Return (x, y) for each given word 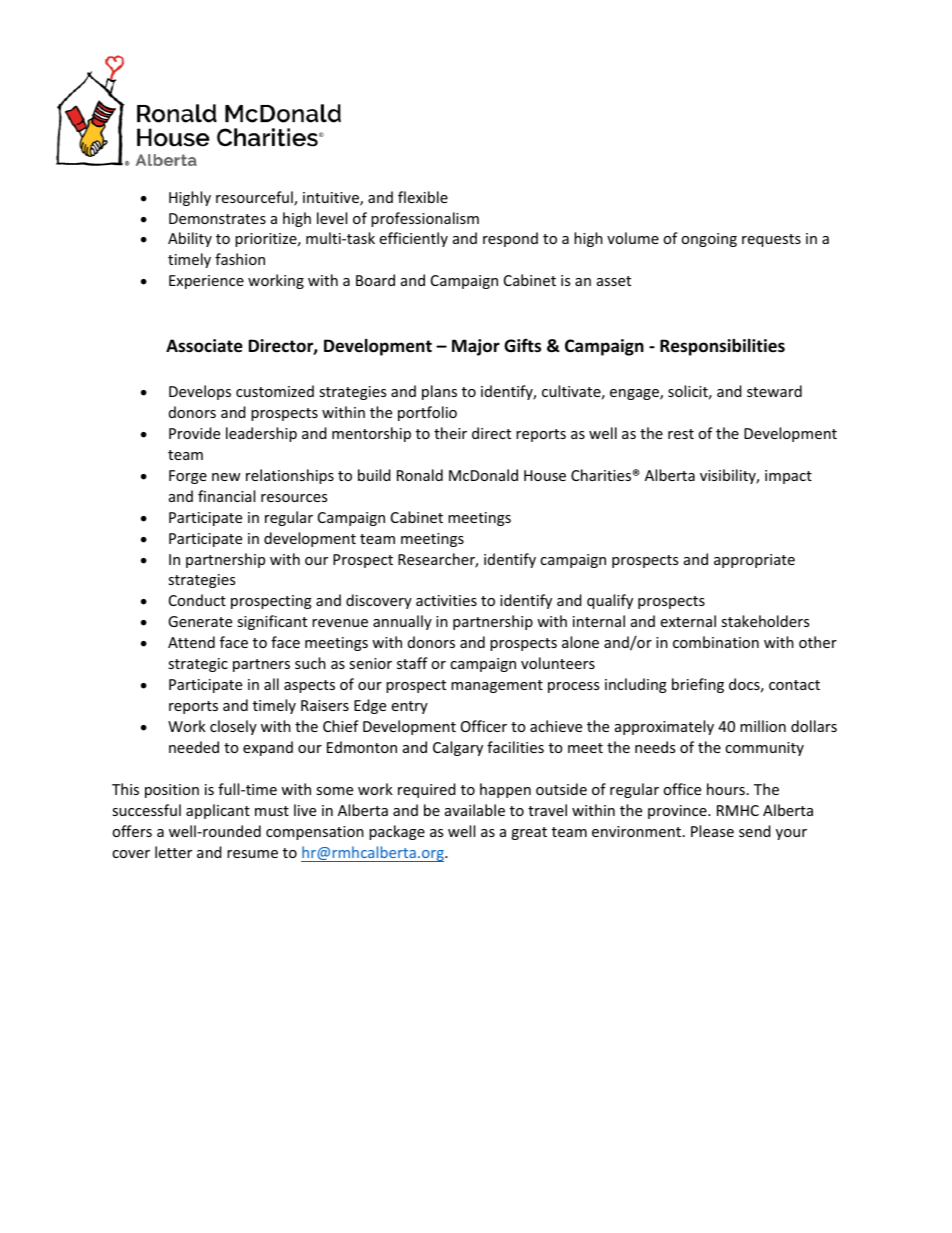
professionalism (425, 219)
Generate (200, 621)
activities (446, 600)
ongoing (709, 240)
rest (681, 434)
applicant (218, 811)
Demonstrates (217, 218)
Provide (194, 433)
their (450, 433)
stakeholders (765, 621)
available (475, 810)
